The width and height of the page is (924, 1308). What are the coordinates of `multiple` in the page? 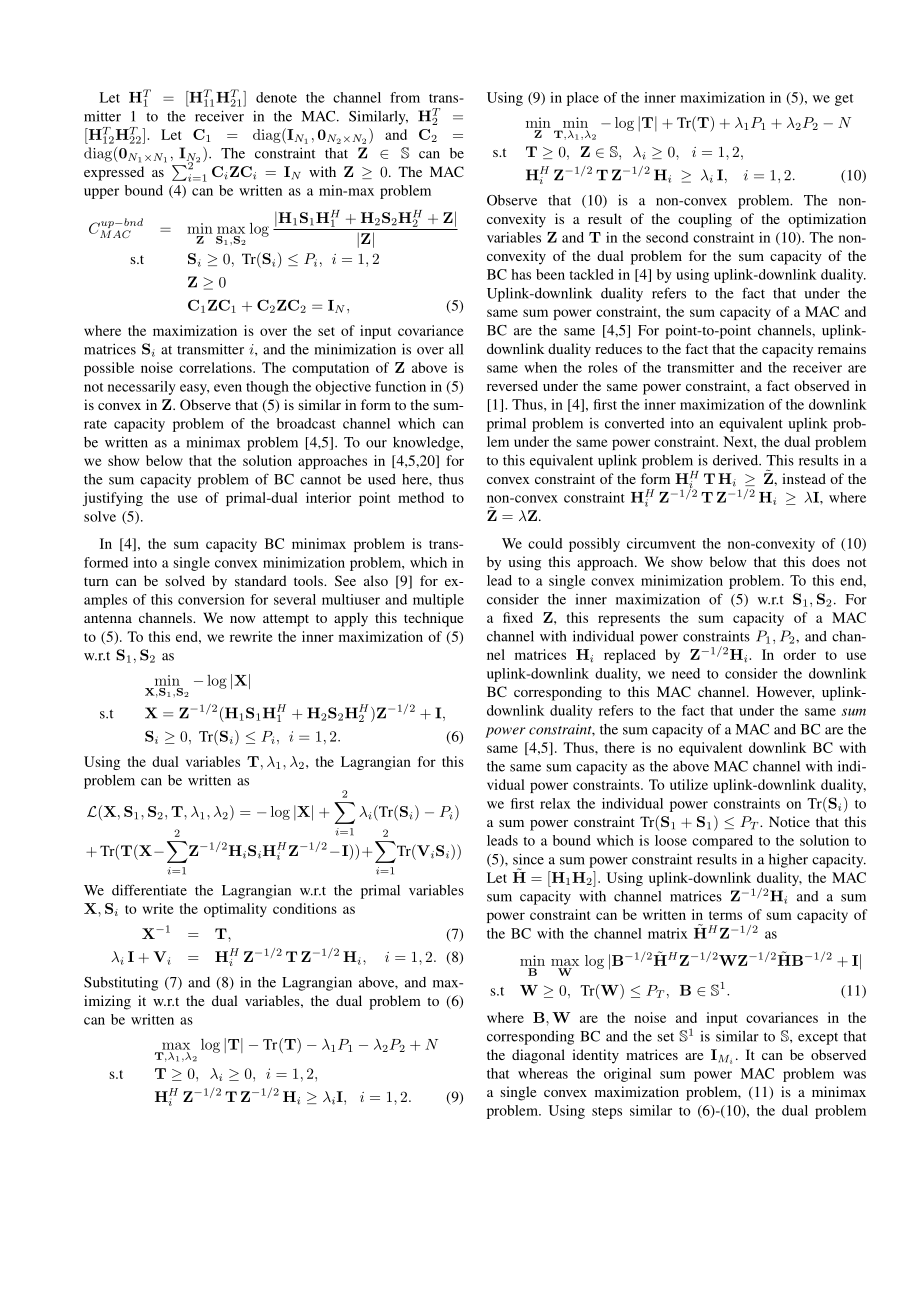 It's located at (438, 601).
